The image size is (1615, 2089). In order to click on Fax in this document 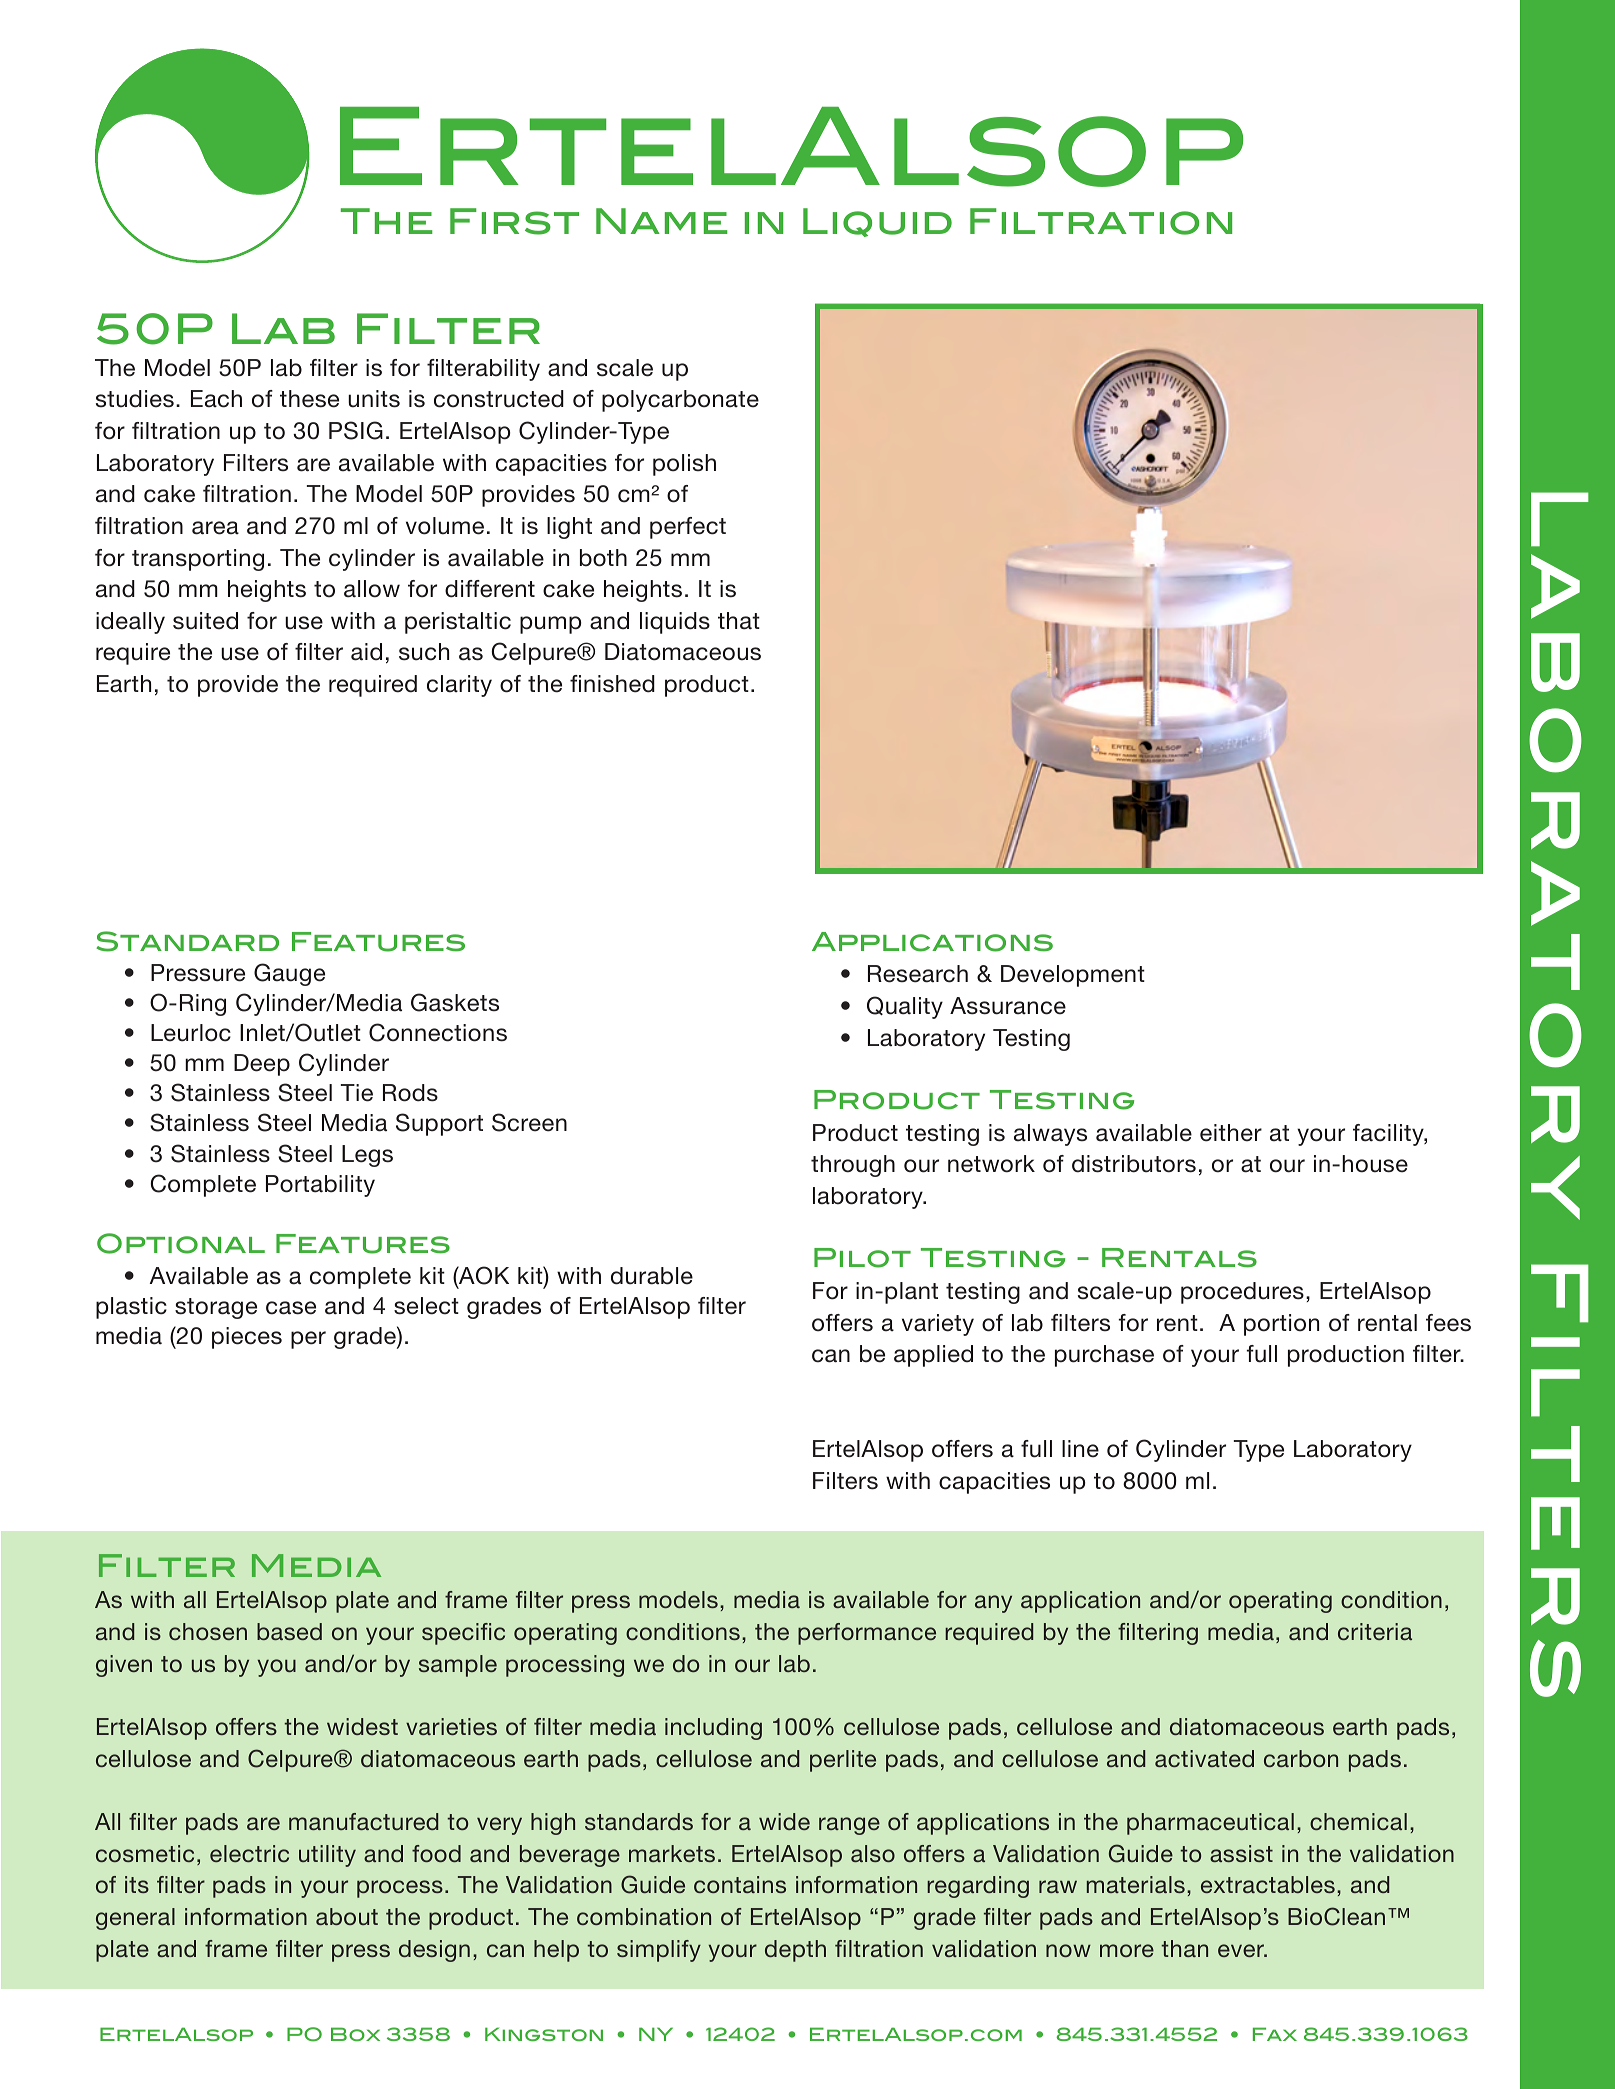, I will do `click(1275, 2034)`.
